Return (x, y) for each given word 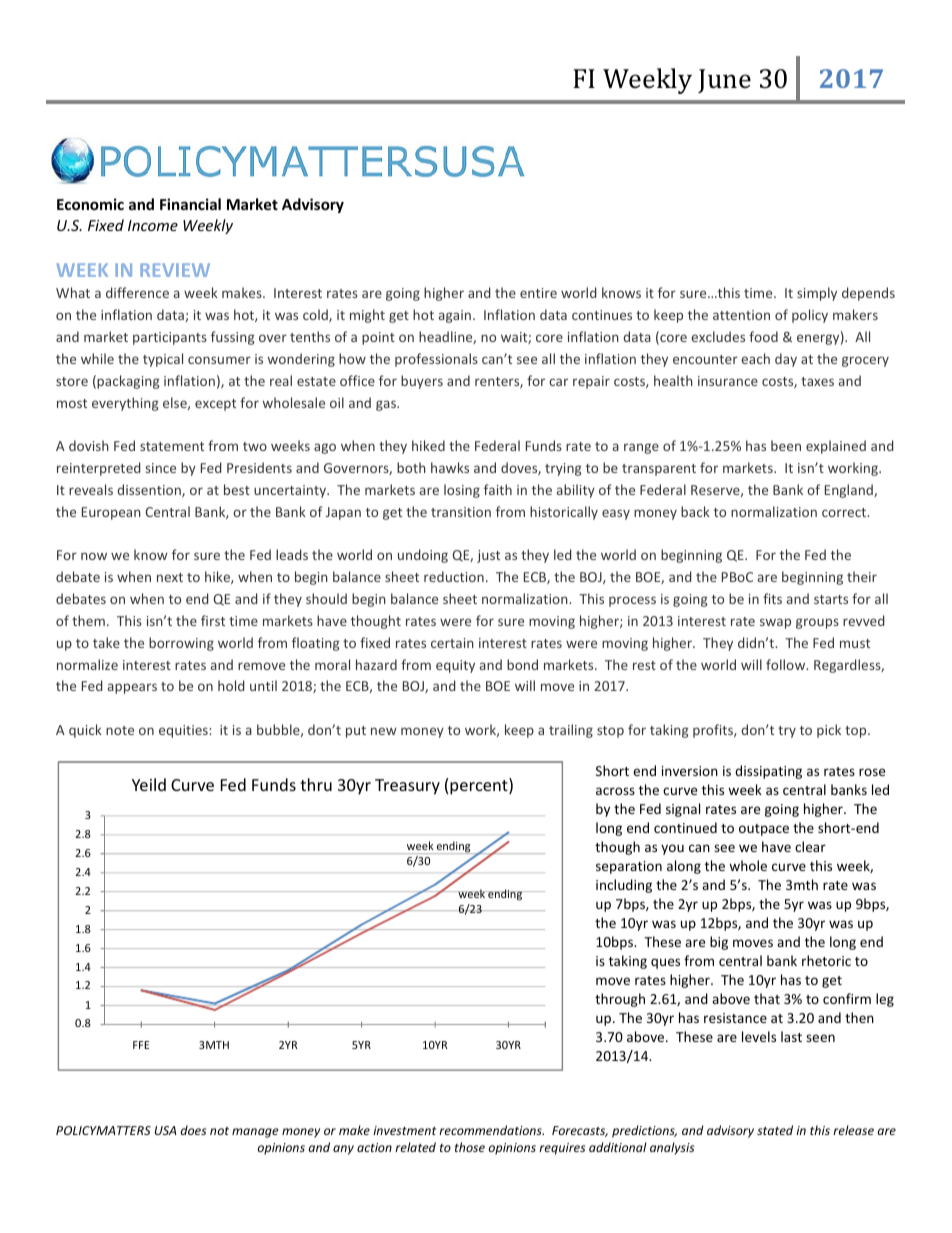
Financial (190, 204)
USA (166, 1130)
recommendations (491, 1130)
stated (775, 1130)
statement (172, 446)
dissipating (768, 772)
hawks (450, 467)
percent (480, 786)
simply (817, 294)
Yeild (149, 784)
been (786, 445)
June (724, 81)
